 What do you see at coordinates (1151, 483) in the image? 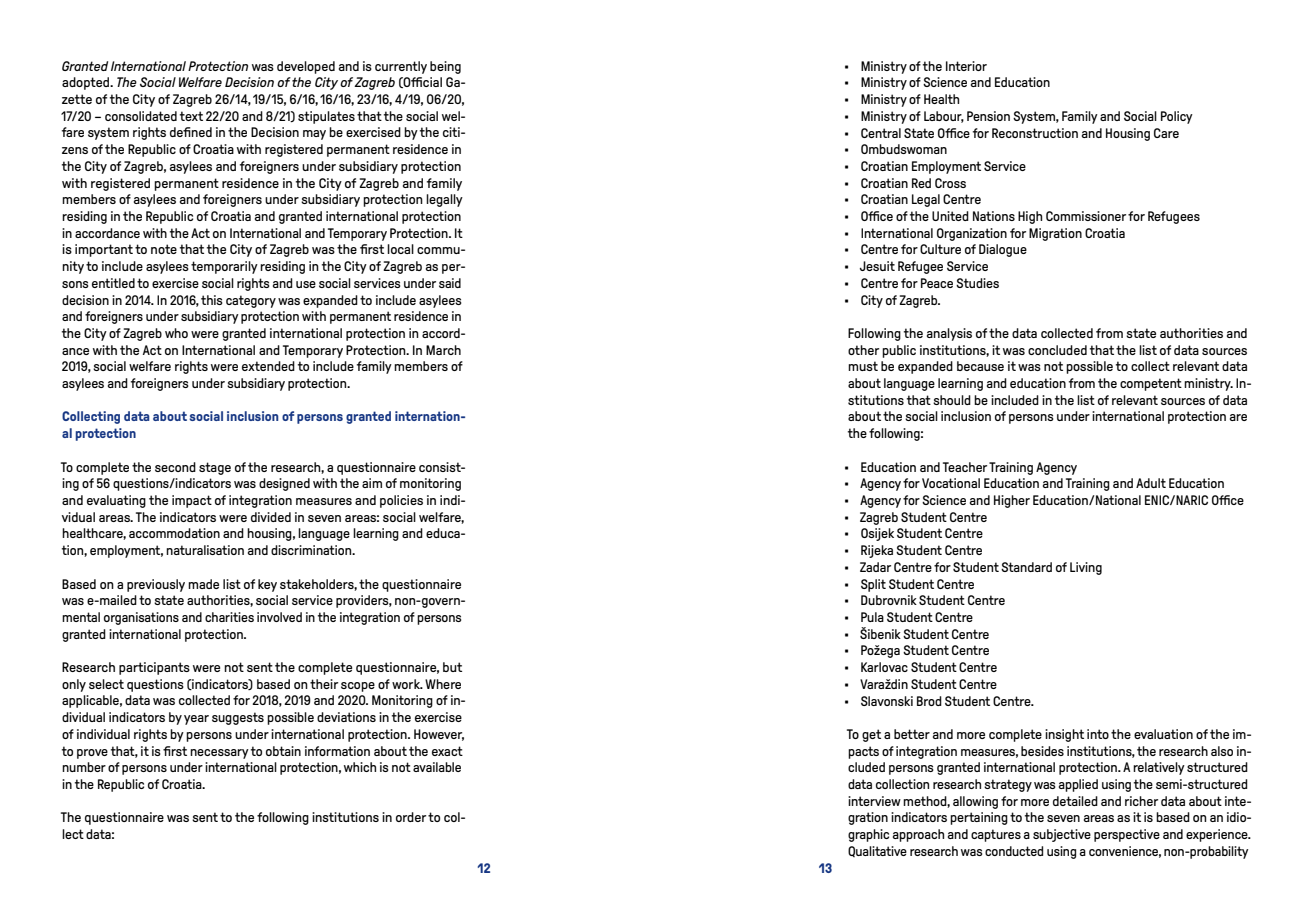
I see `Adult` at bounding box center [1151, 483].
